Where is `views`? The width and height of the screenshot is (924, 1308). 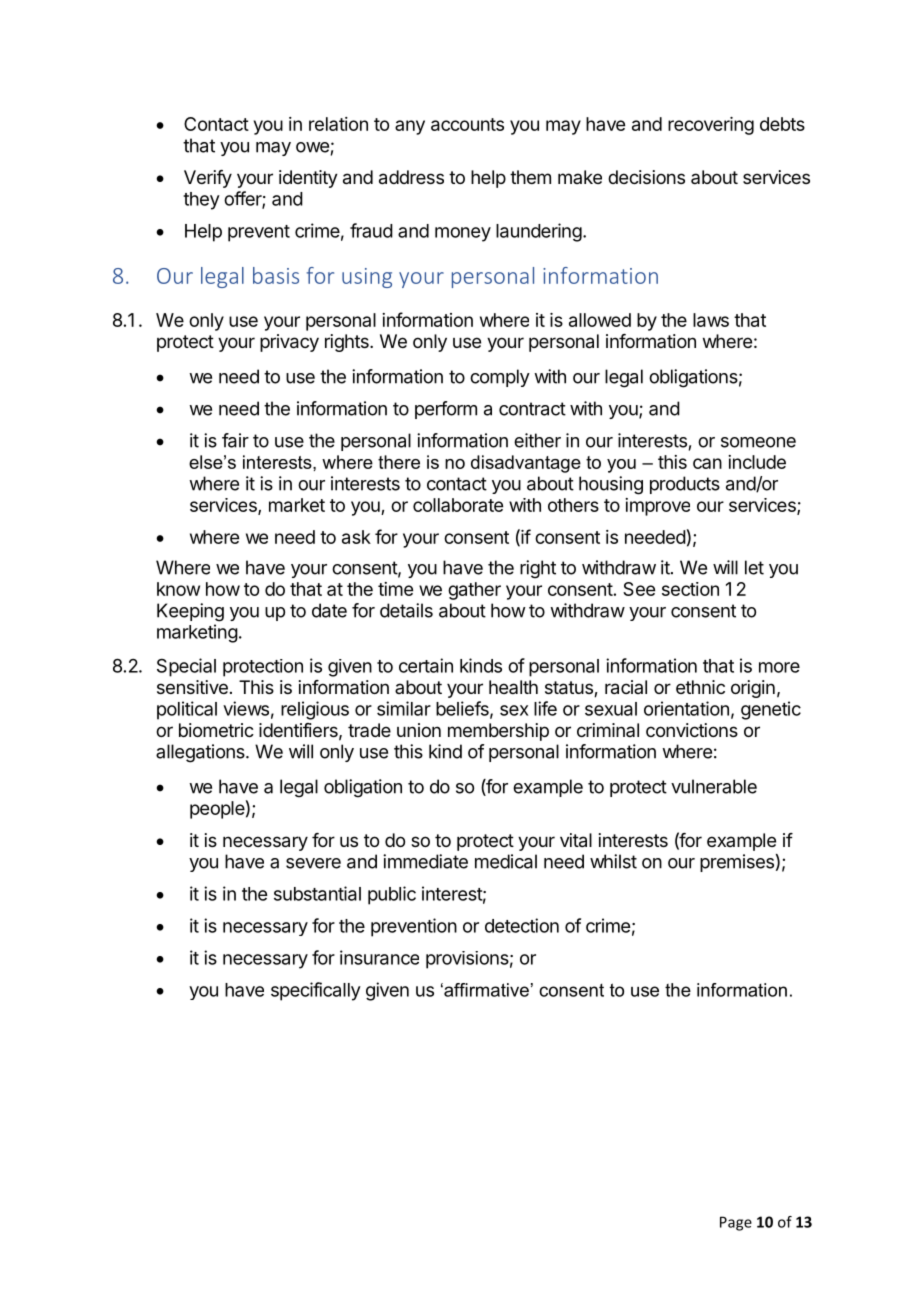 views is located at coordinates (246, 708).
